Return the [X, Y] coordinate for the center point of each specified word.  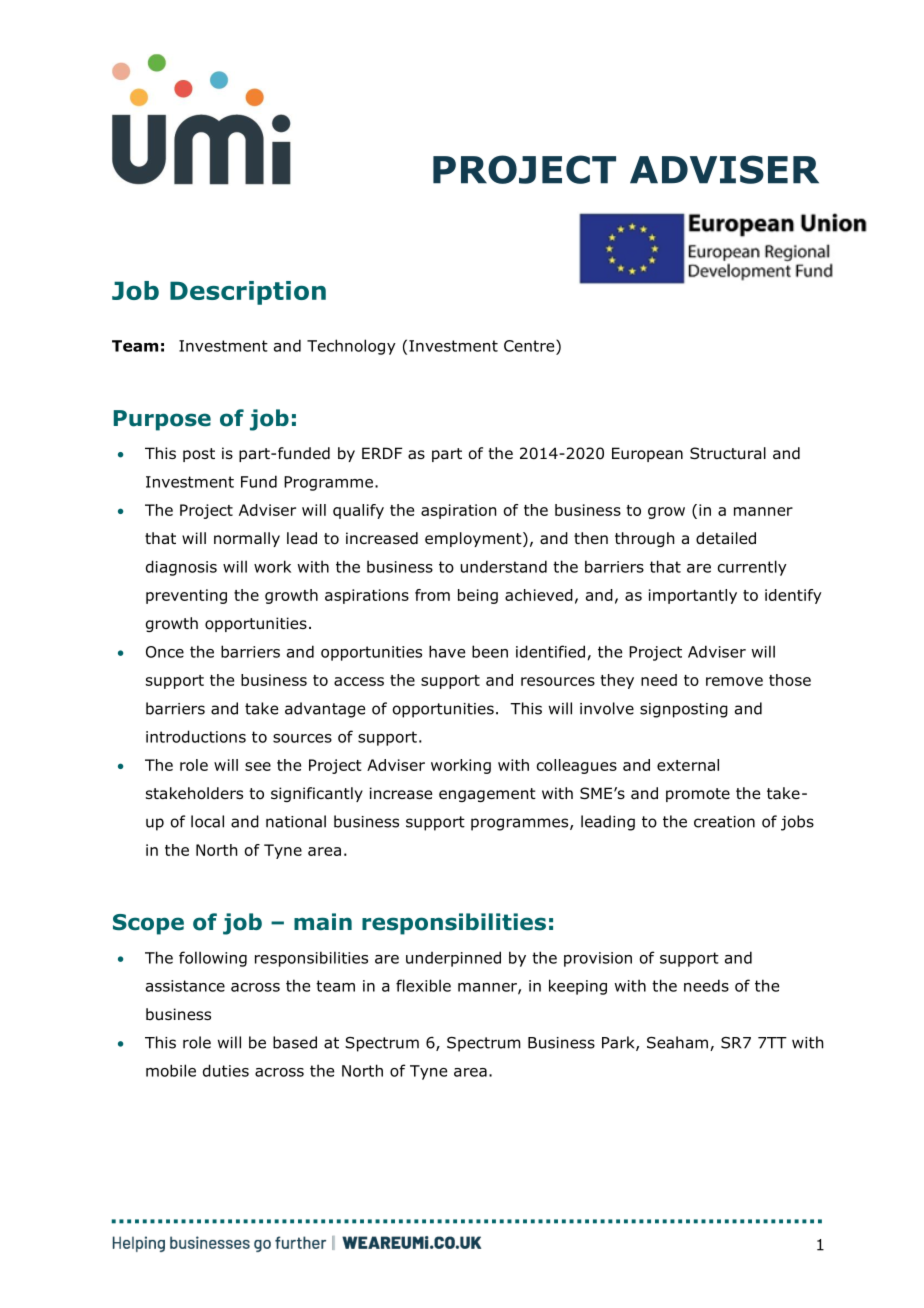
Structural [728, 453]
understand [504, 566]
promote [698, 795]
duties [226, 1070]
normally [247, 539]
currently [752, 568]
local [207, 821]
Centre [530, 345]
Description [248, 293]
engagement [487, 795]
